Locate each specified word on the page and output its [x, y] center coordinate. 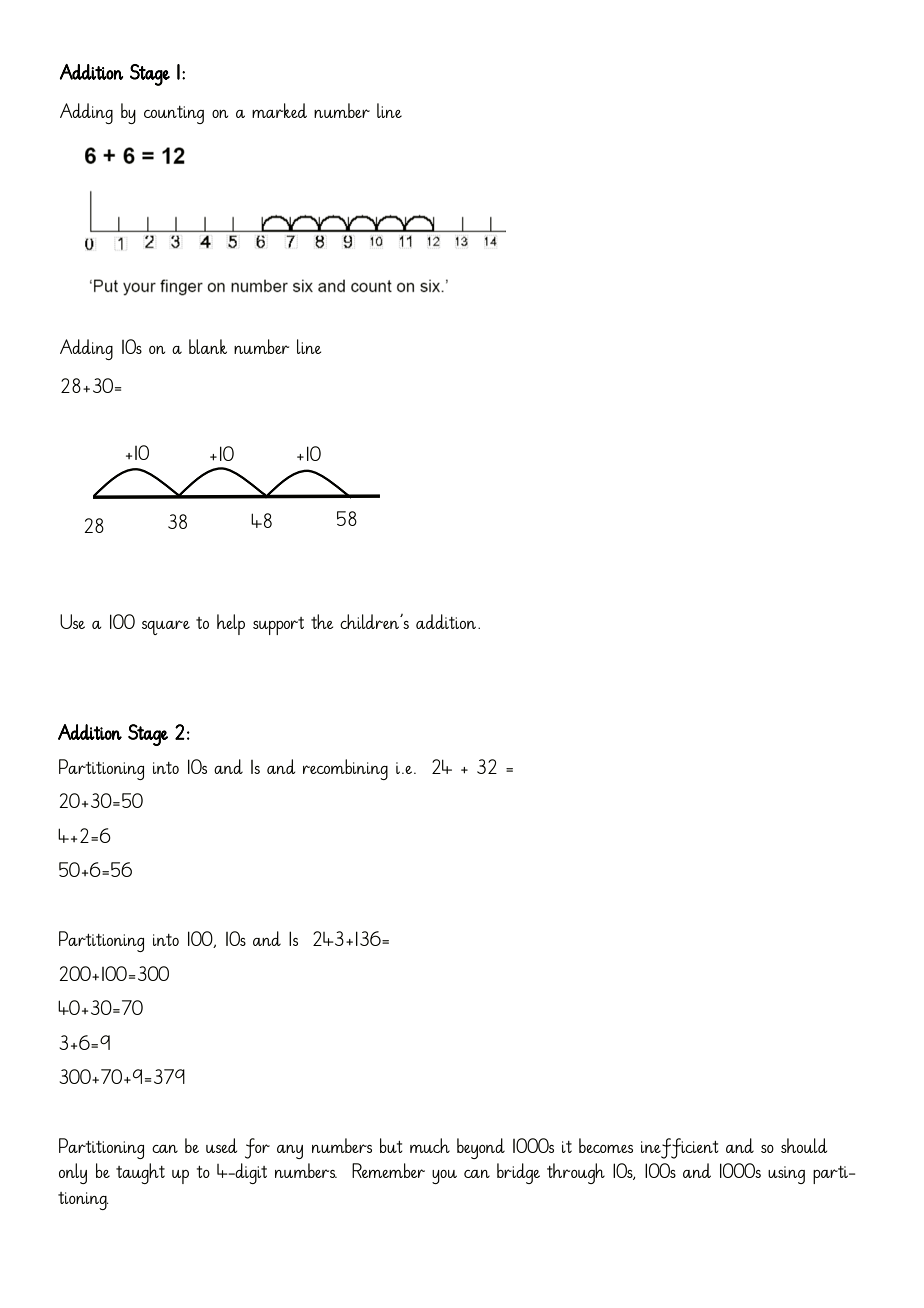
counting [174, 115]
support [278, 626]
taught [140, 1173]
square [166, 627]
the [322, 621]
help [231, 624]
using [786, 1175]
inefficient [680, 1148]
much [430, 1145]
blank [208, 346]
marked [279, 110]
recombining [345, 769]
